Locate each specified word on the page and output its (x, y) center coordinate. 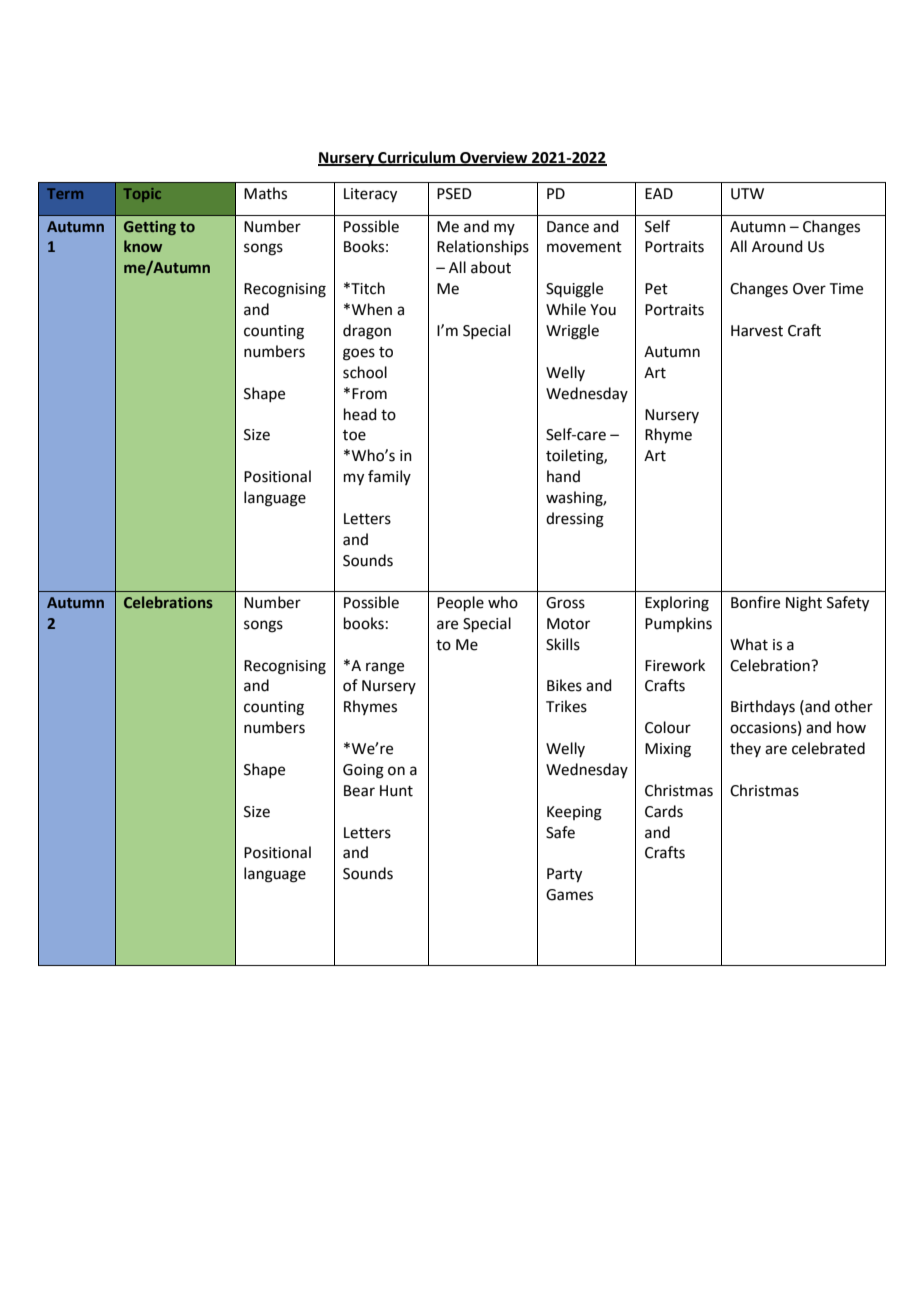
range (385, 668)
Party (564, 875)
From (369, 394)
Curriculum (417, 158)
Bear (359, 791)
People (460, 603)
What (749, 644)
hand (563, 476)
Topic (142, 195)
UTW (747, 194)
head (360, 414)
